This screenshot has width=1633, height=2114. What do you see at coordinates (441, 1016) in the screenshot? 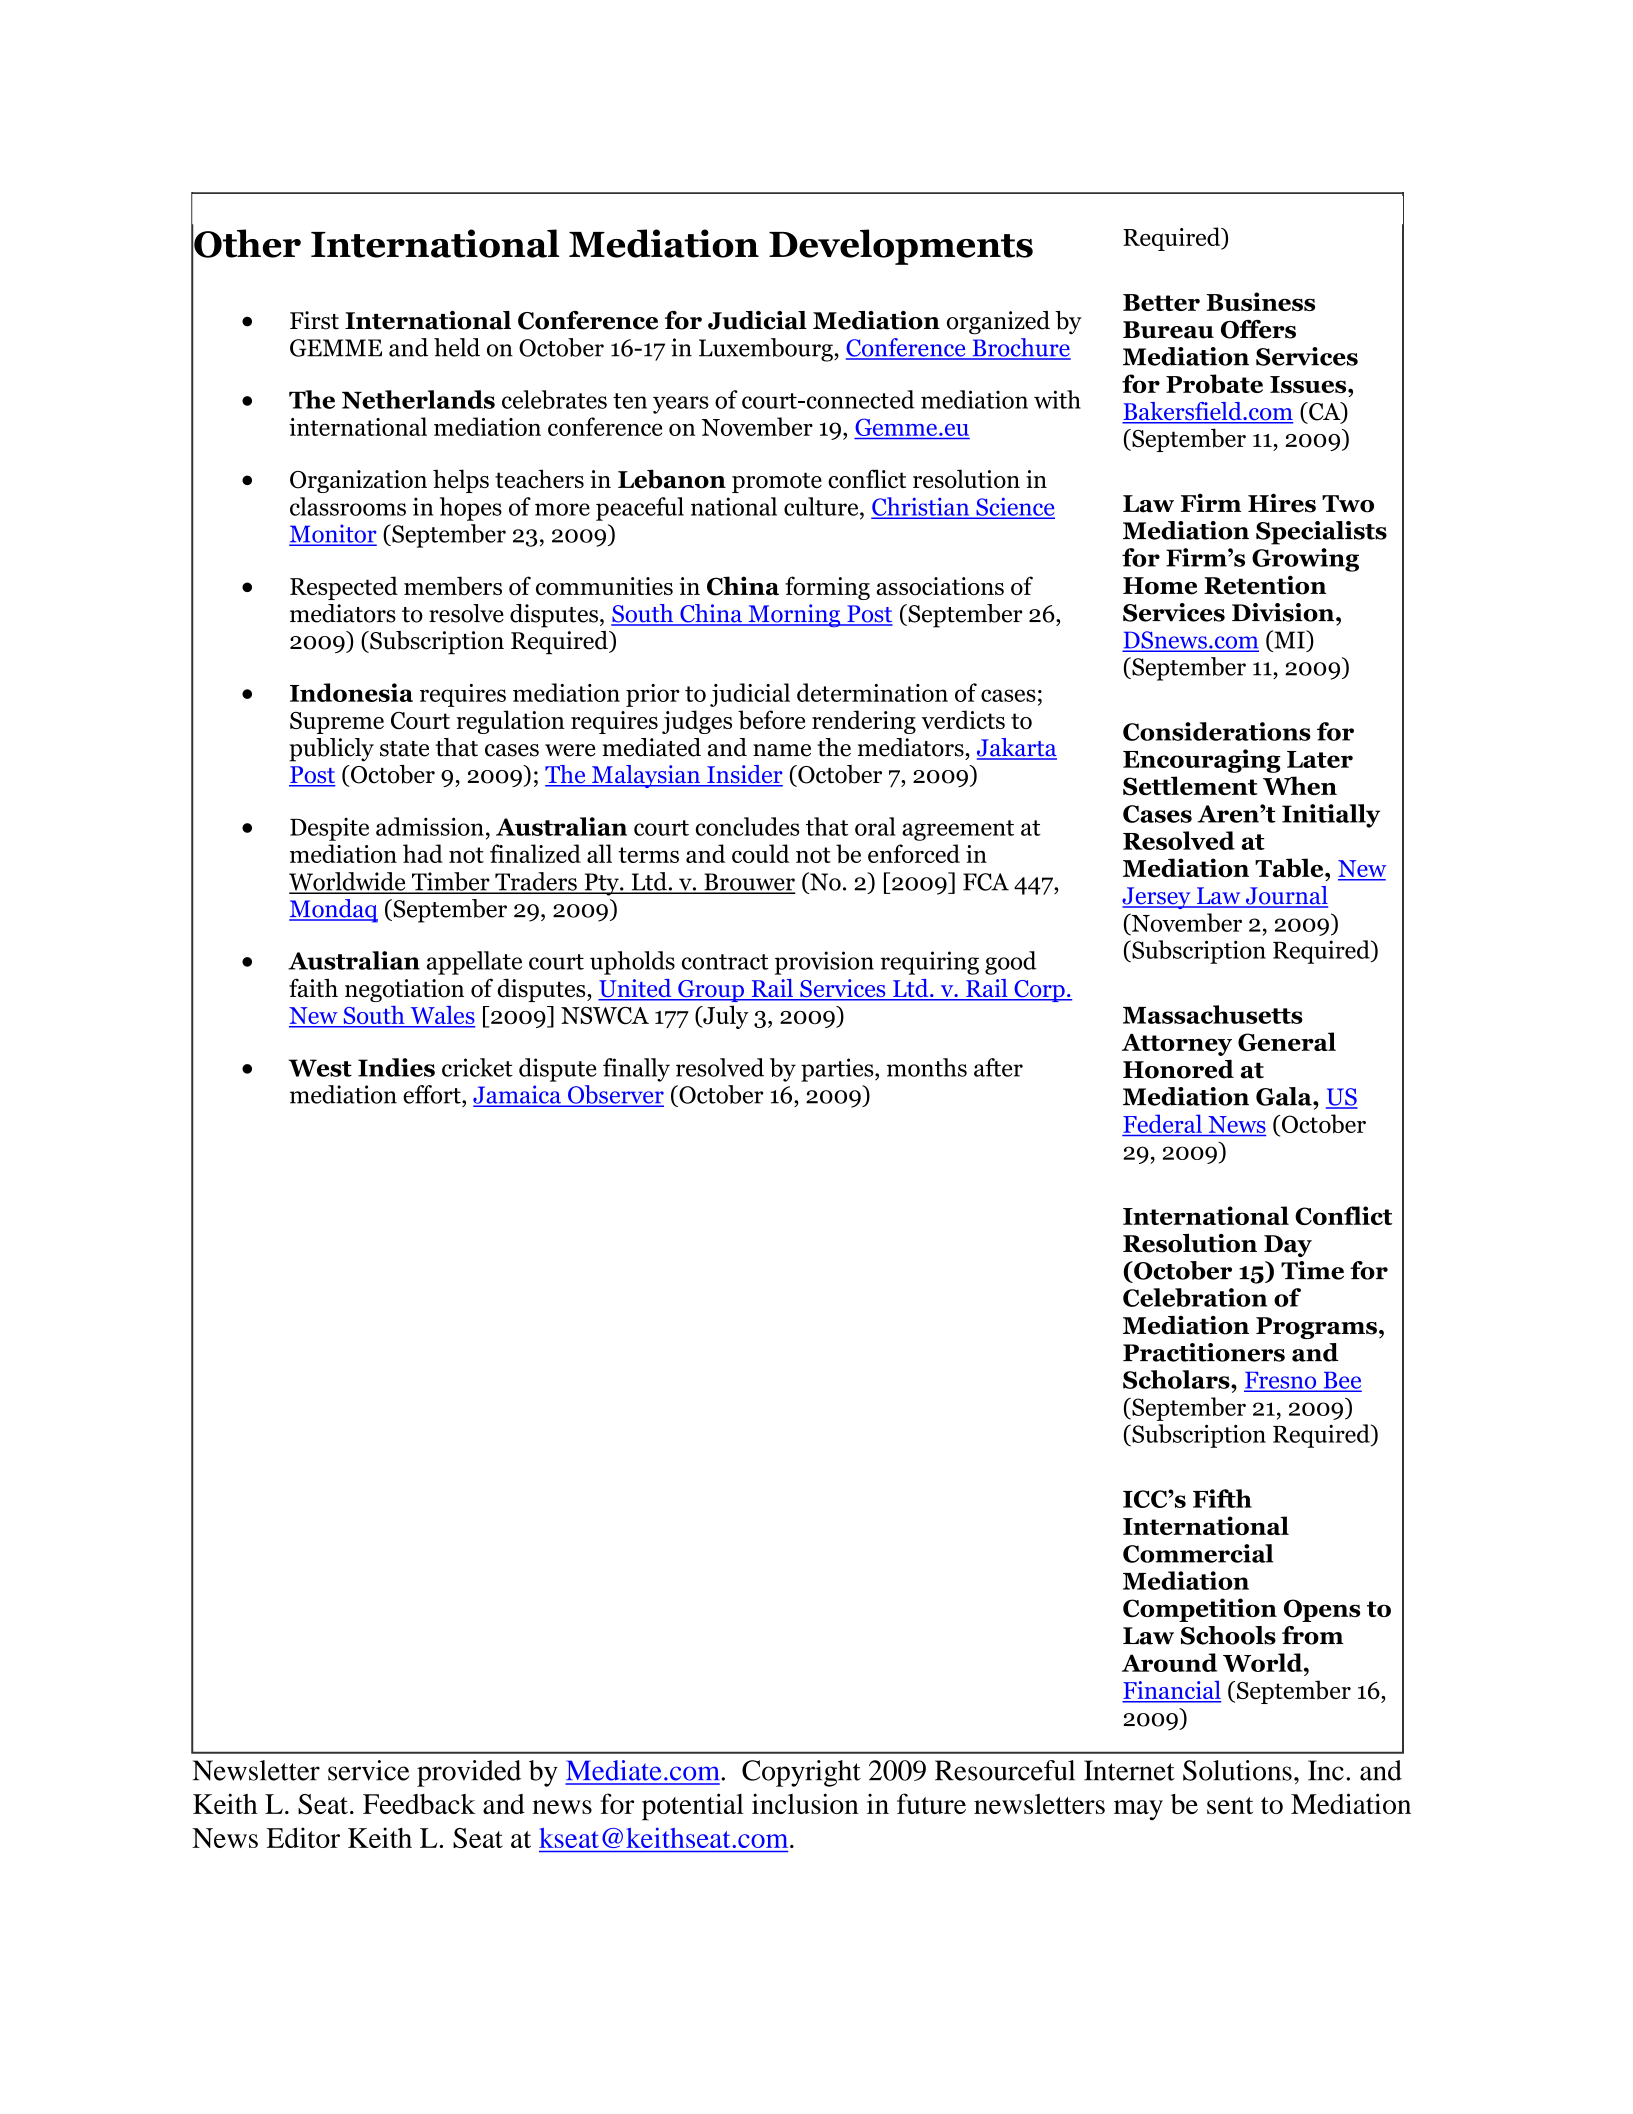
I see `Wales` at bounding box center [441, 1016].
